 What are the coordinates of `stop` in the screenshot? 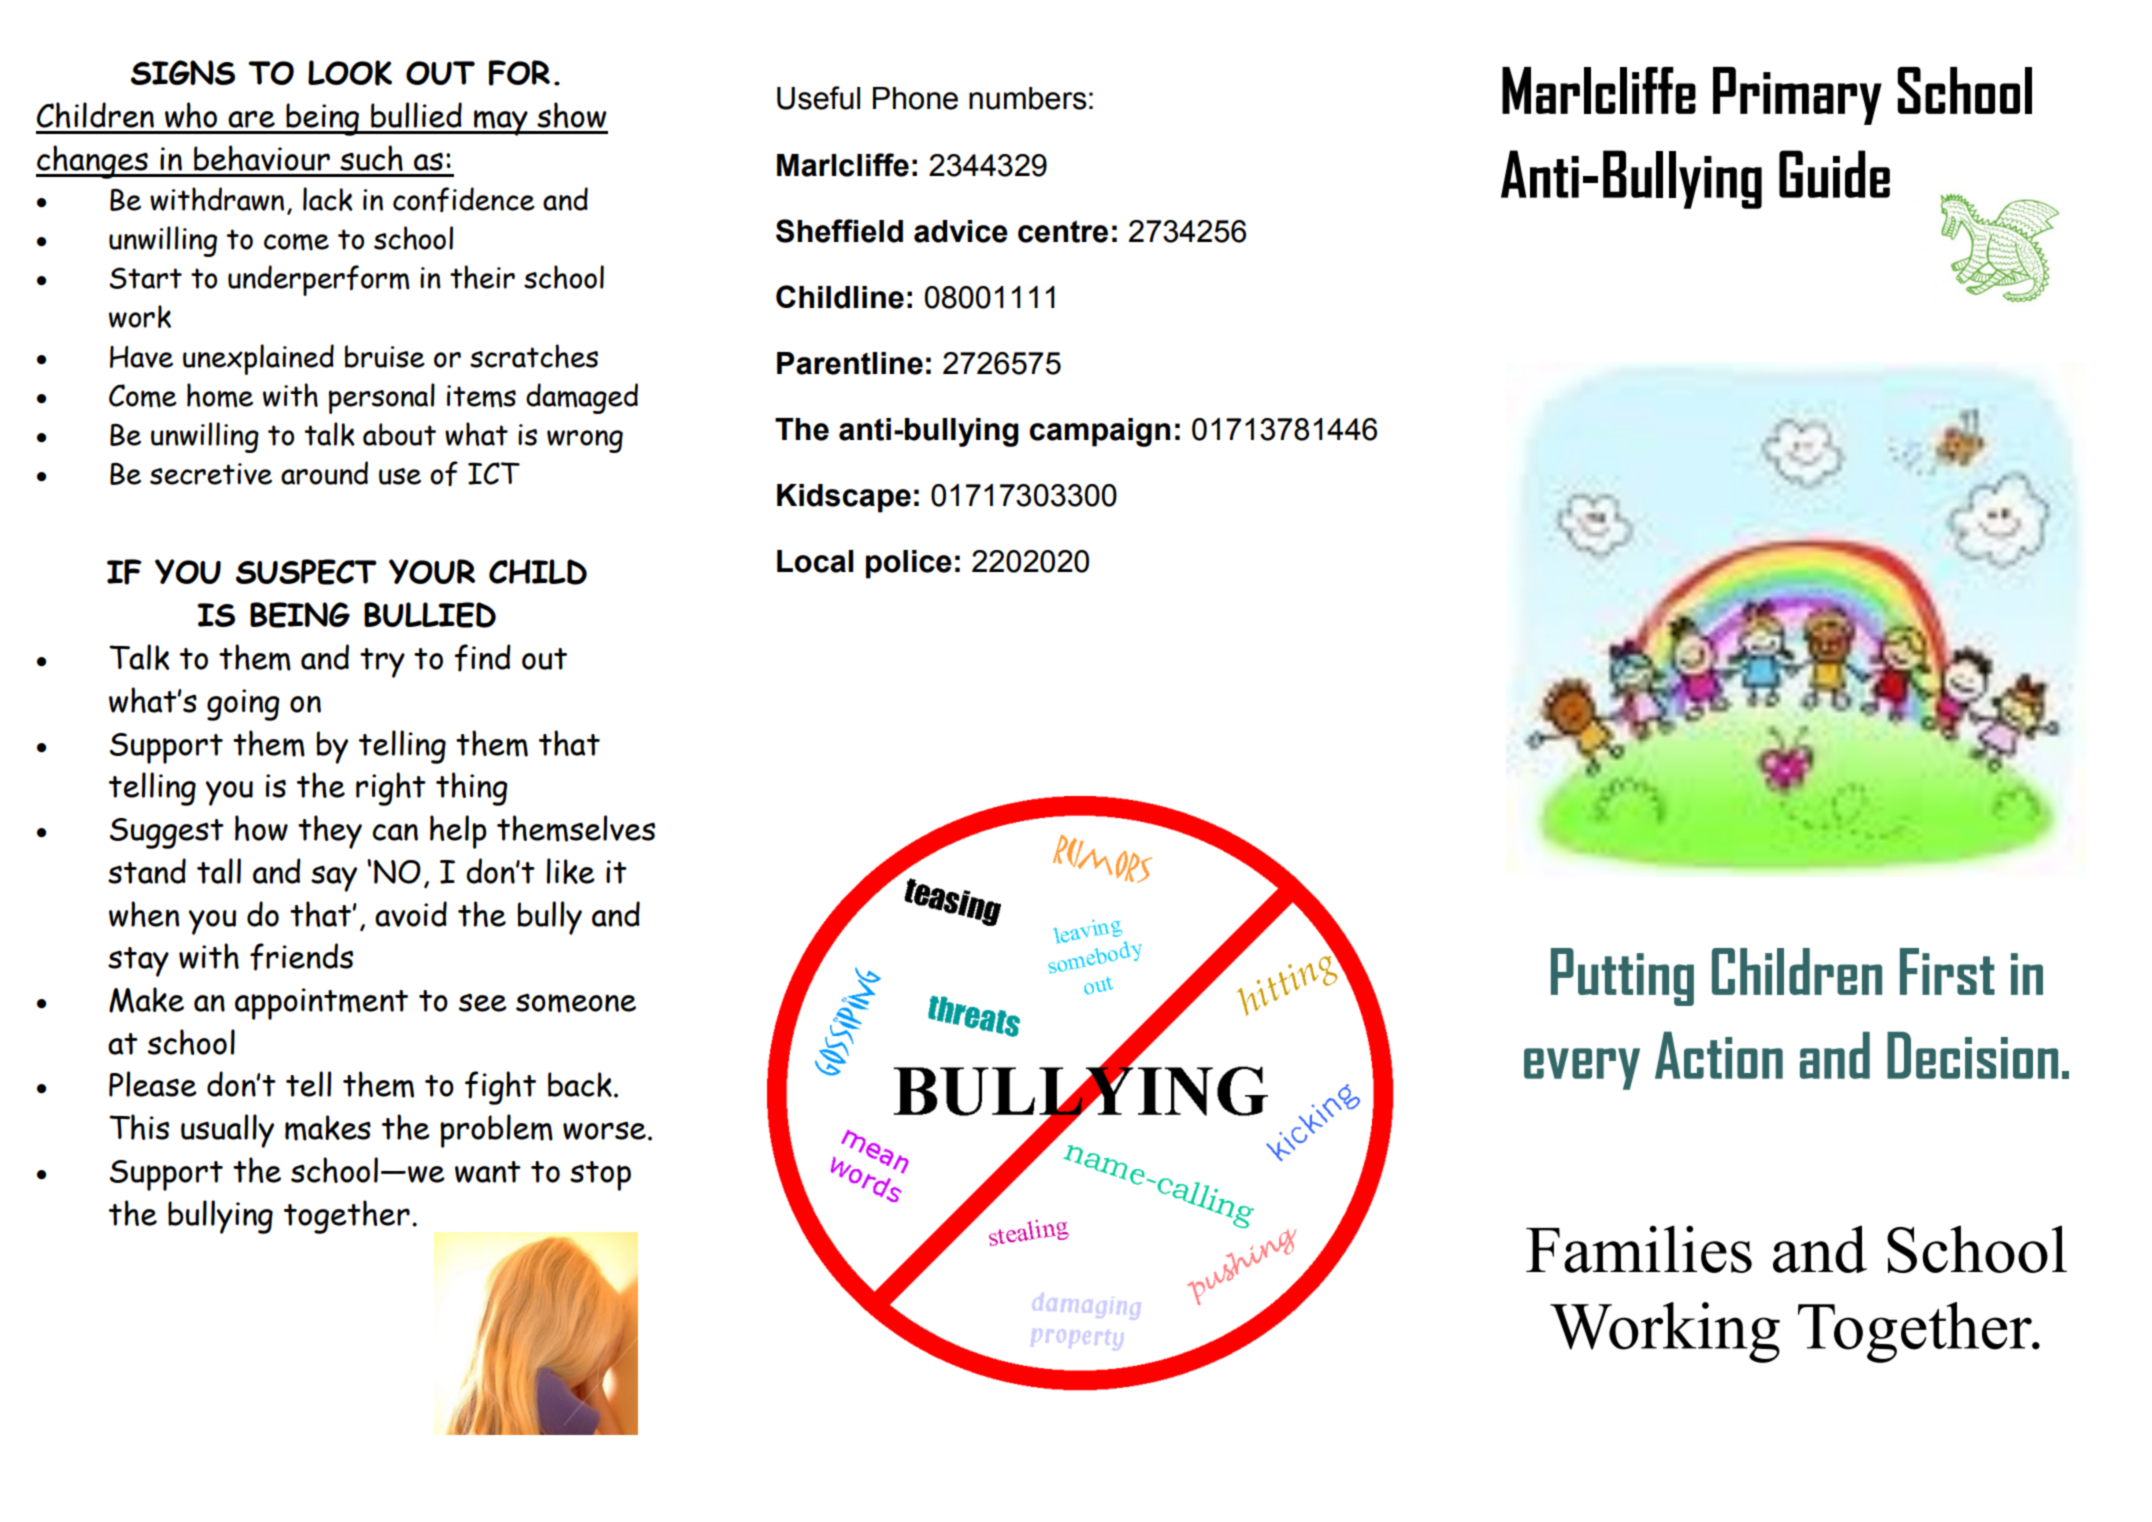 It's located at (600, 1176).
